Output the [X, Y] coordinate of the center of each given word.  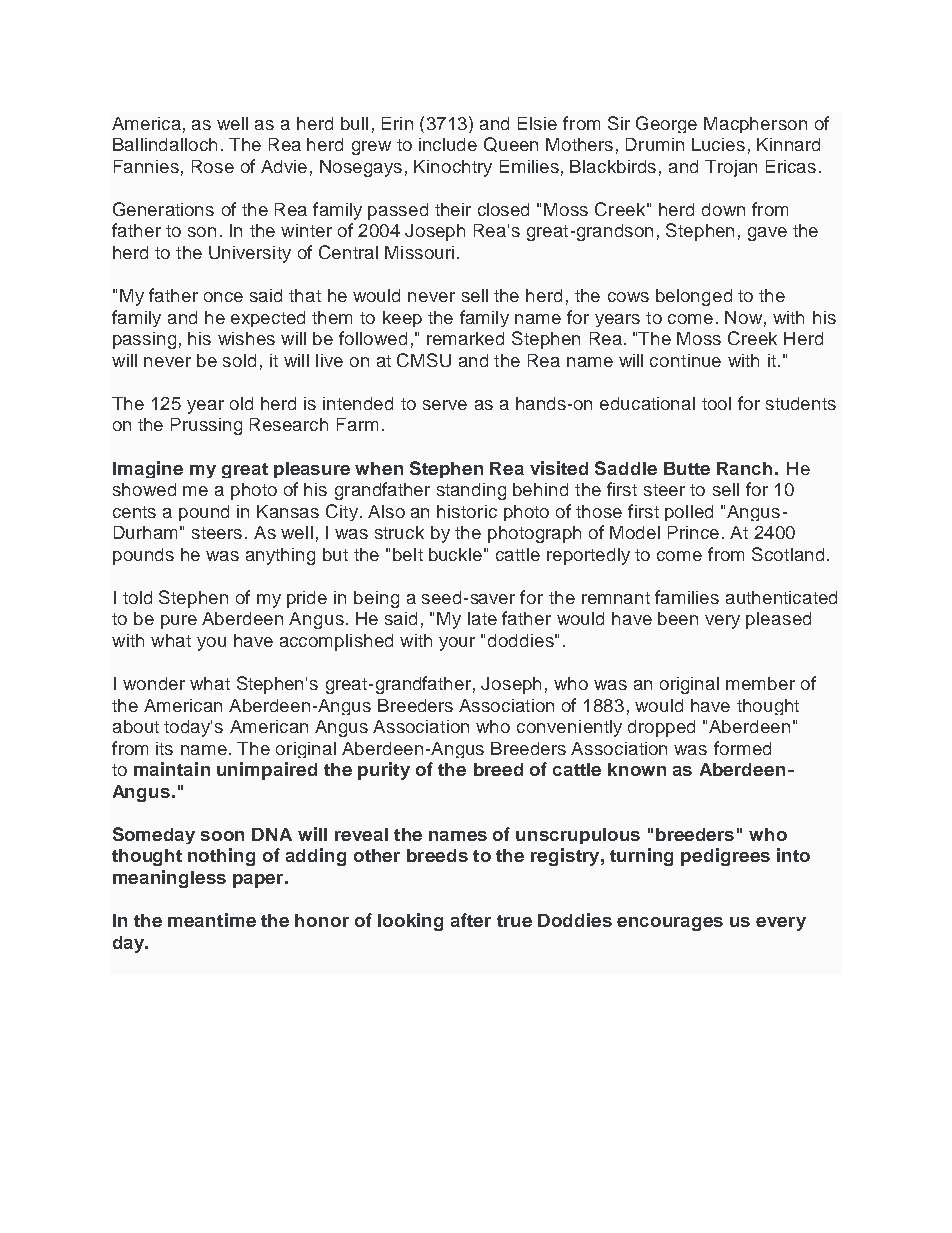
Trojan [731, 168]
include [448, 144]
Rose [213, 166]
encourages [670, 924]
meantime [212, 920]
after [471, 920]
